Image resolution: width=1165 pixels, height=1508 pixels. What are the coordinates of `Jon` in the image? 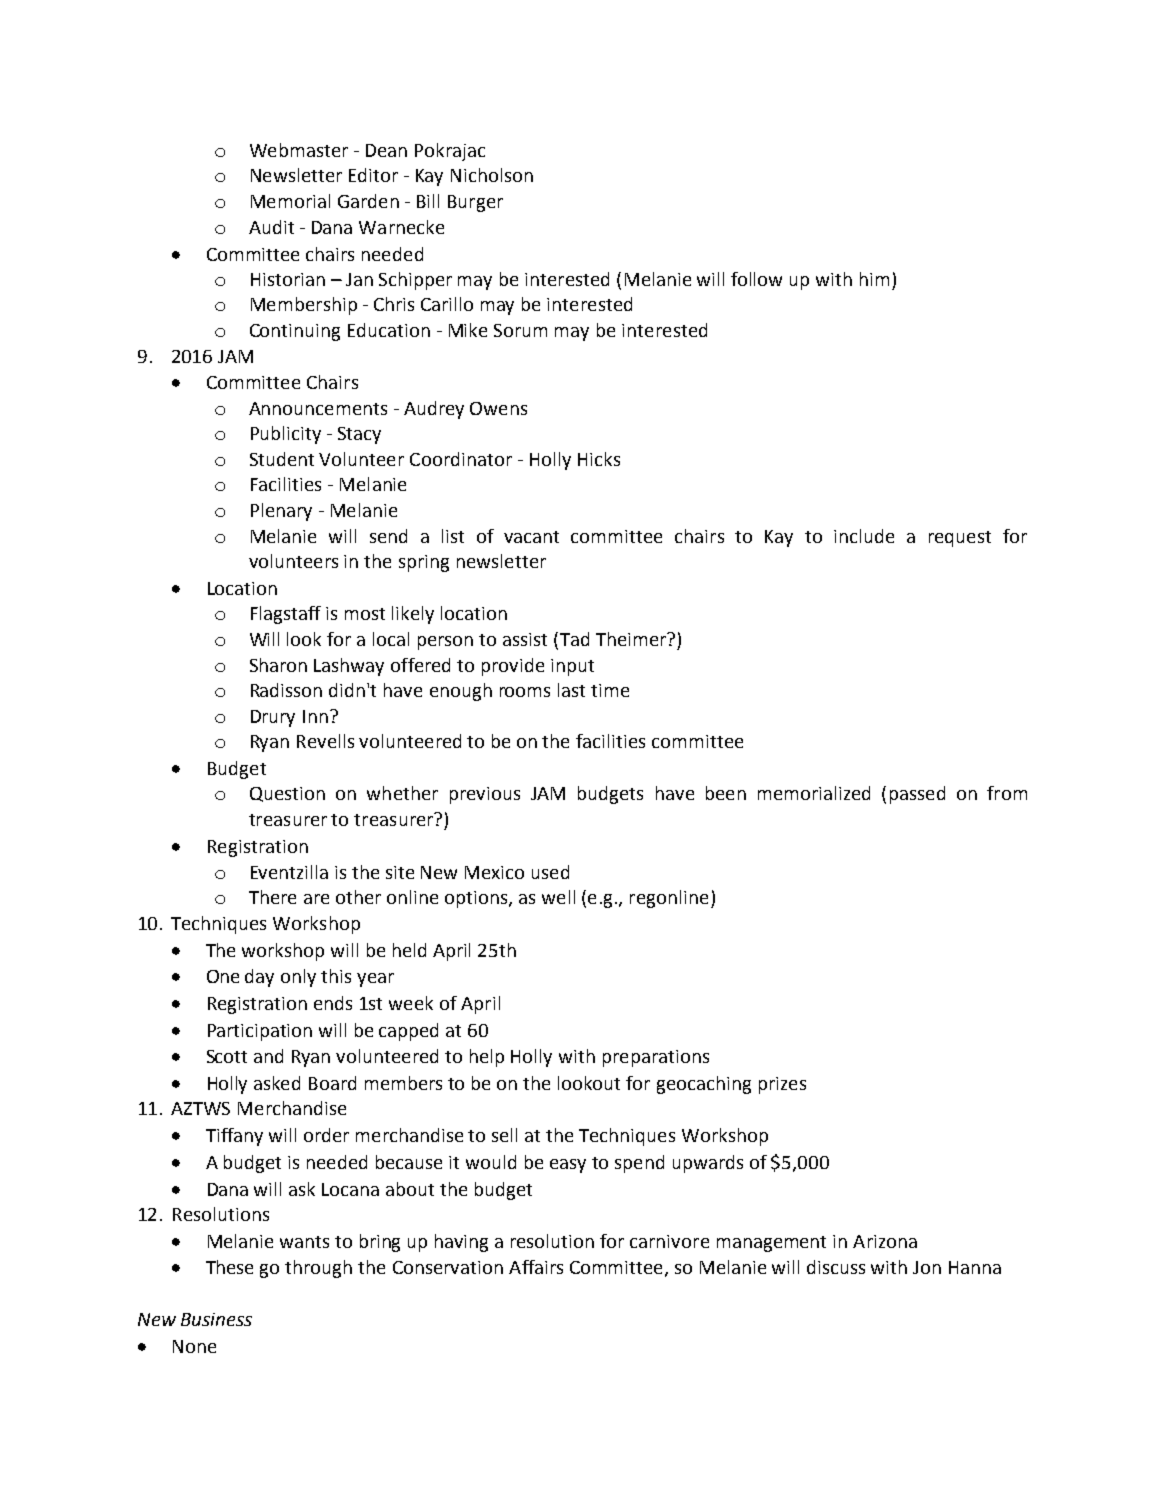 It's located at (927, 1267).
